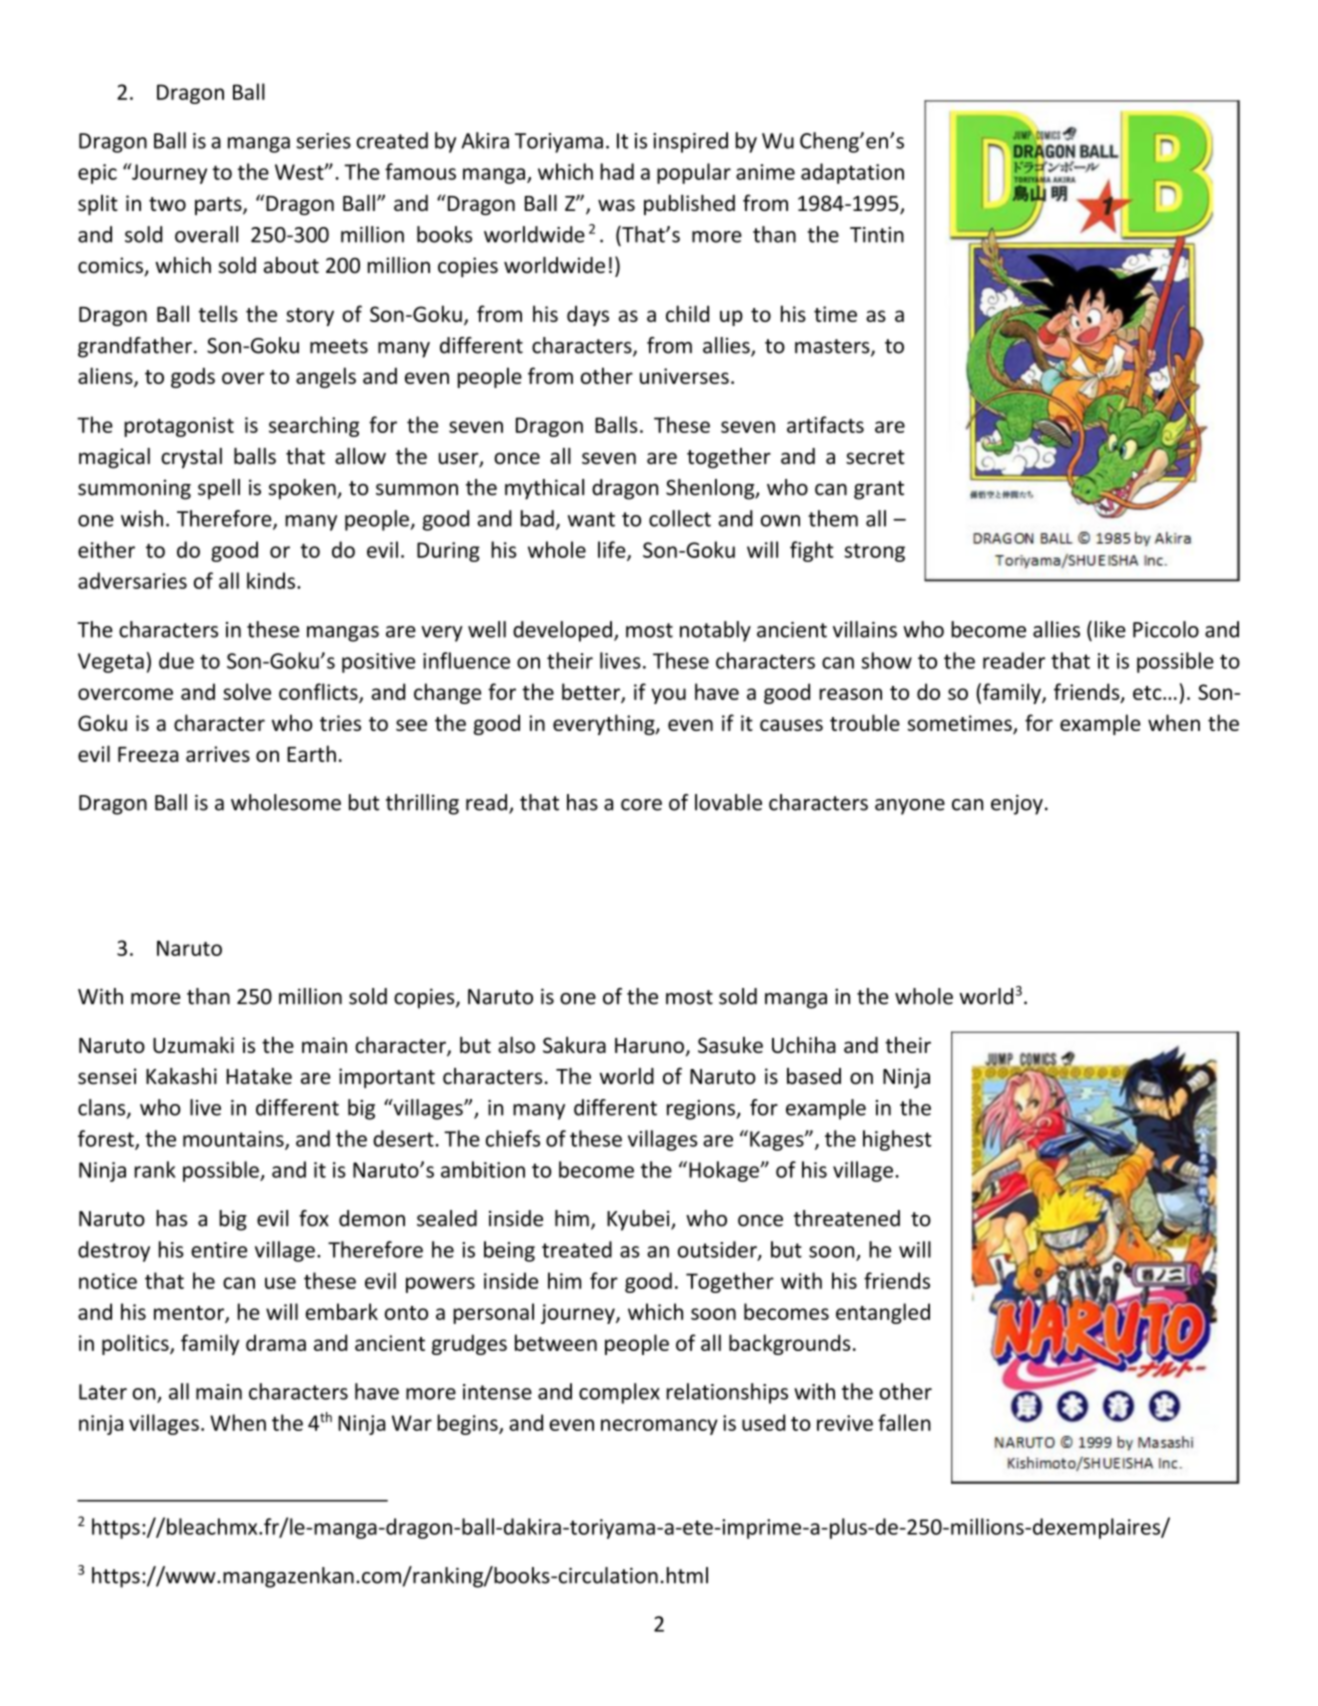 The image size is (1318, 1706). I want to click on drama, so click(276, 1342).
